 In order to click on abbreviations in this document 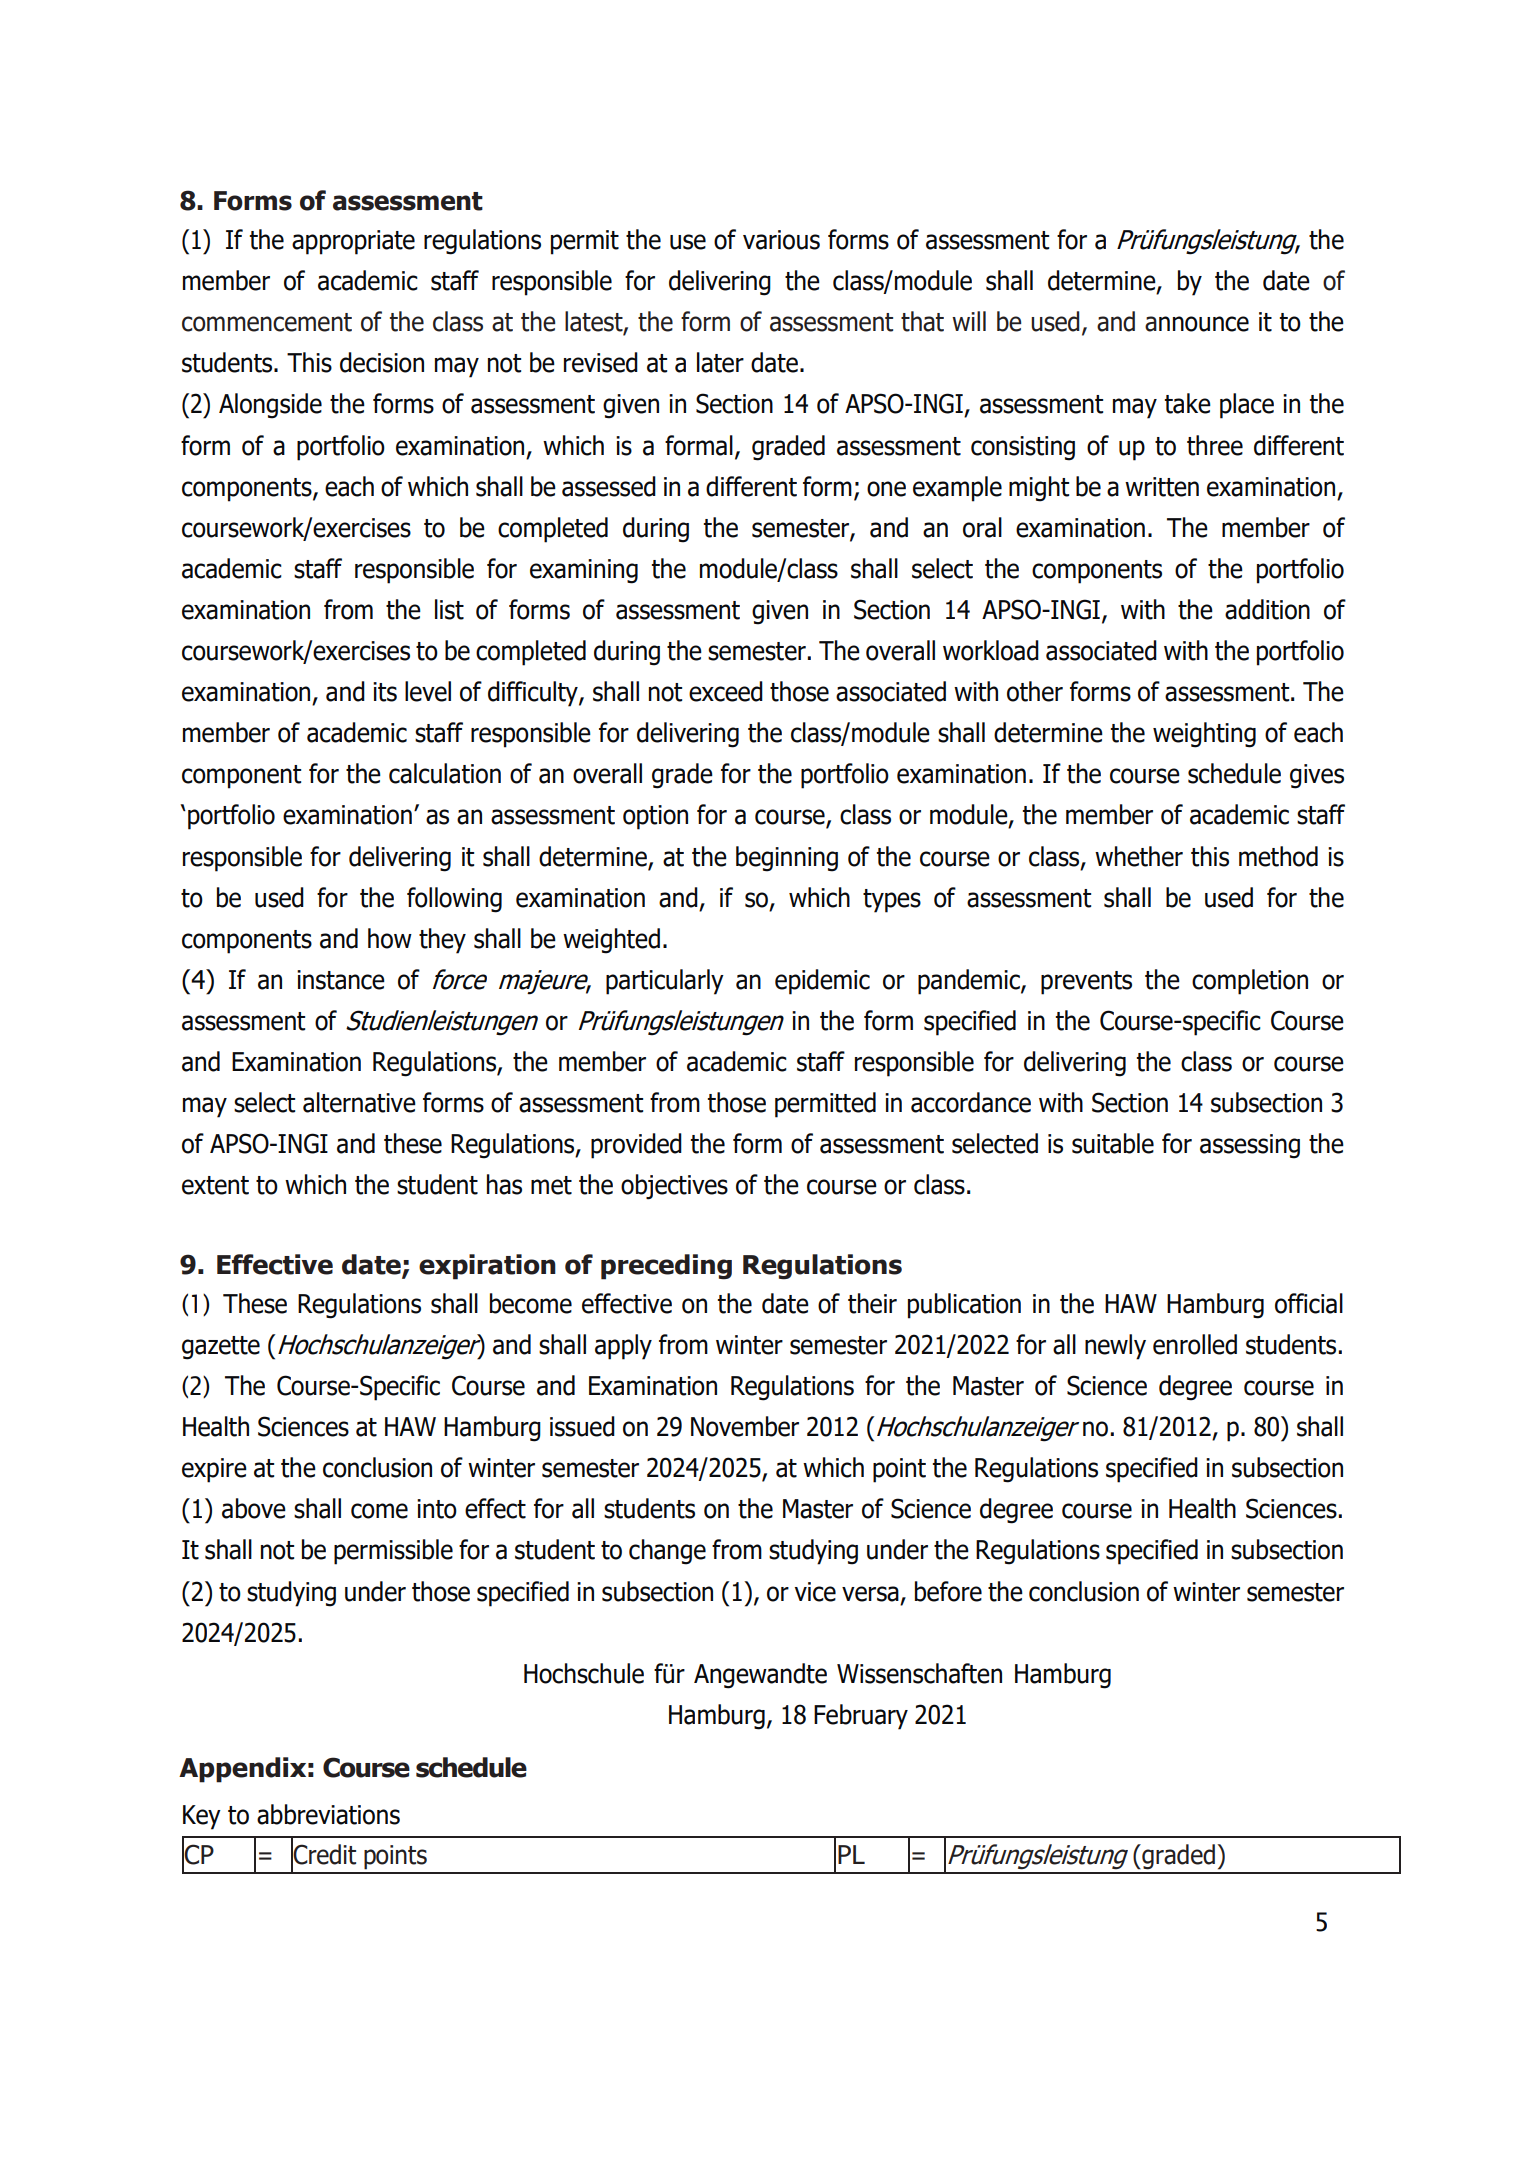, I will do `click(328, 1814)`.
